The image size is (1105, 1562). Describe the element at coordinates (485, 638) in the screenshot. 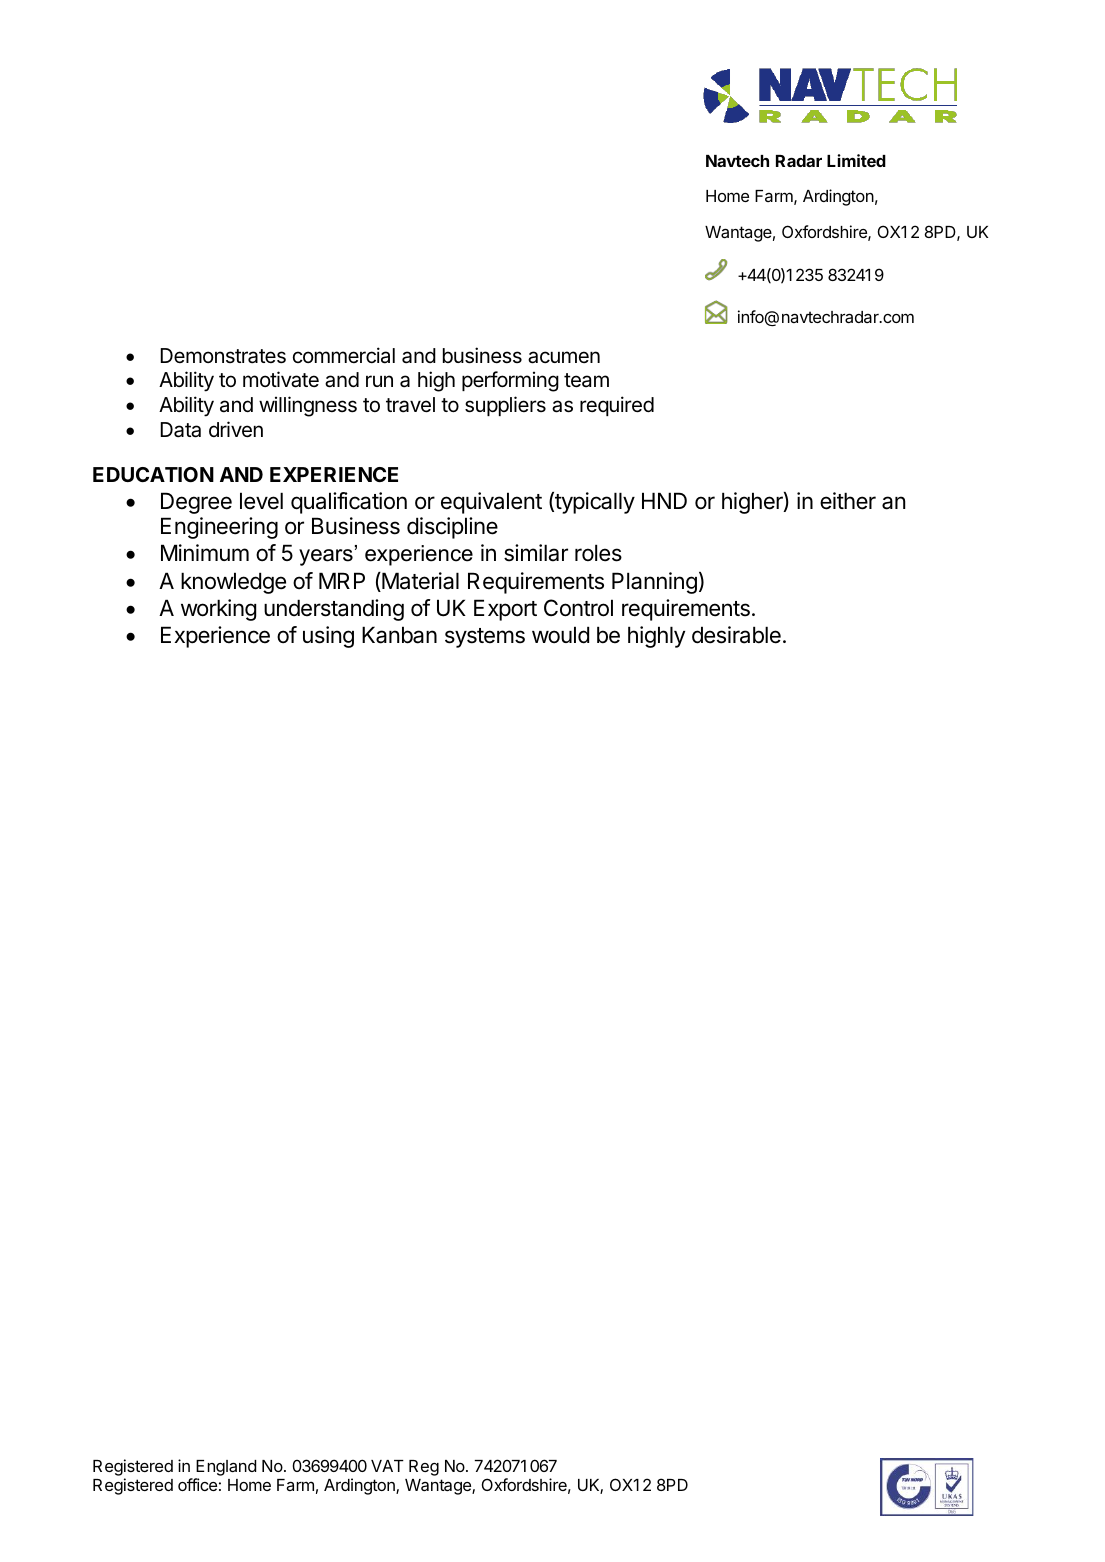

I see `systems` at that location.
